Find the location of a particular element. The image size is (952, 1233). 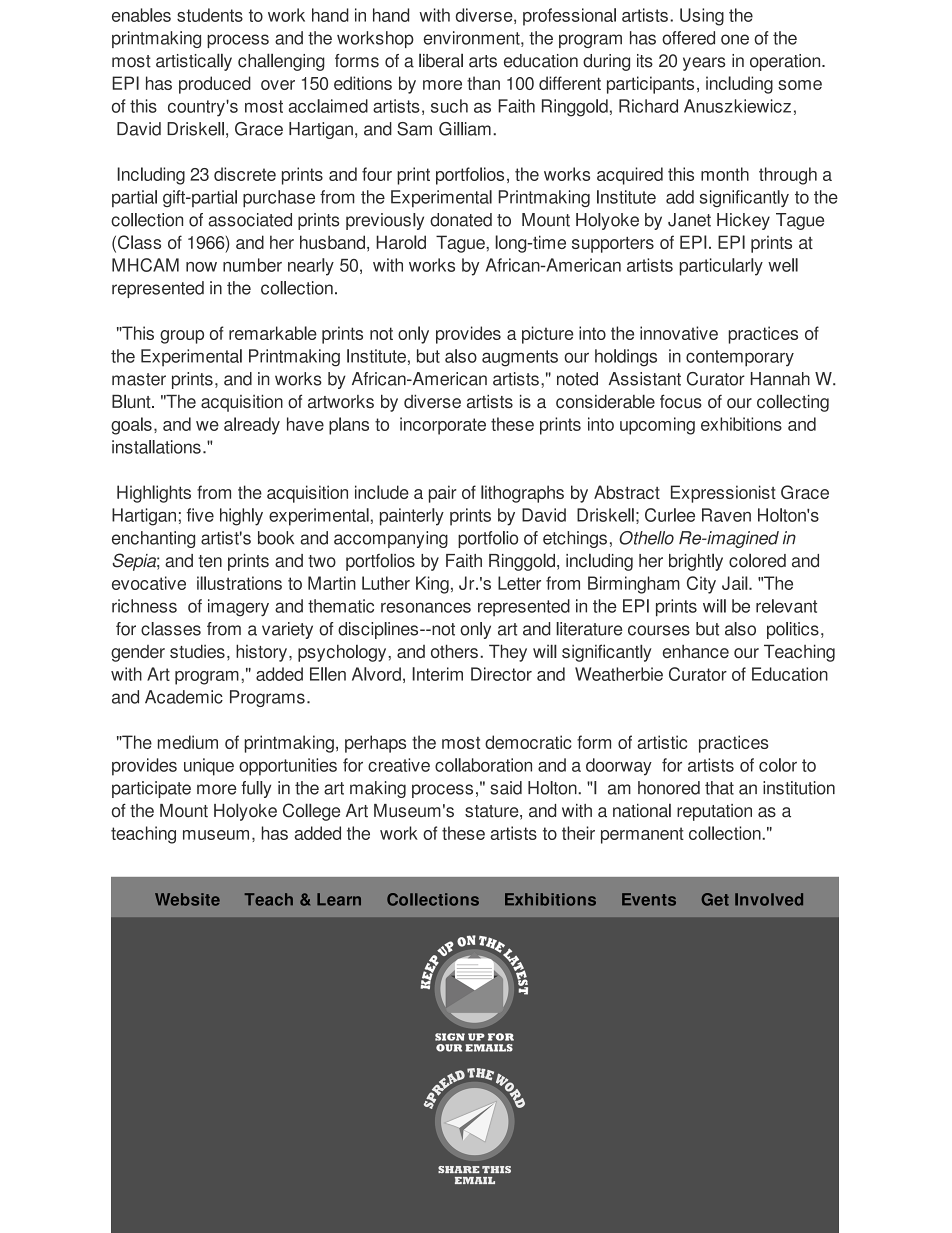

their is located at coordinates (578, 833).
